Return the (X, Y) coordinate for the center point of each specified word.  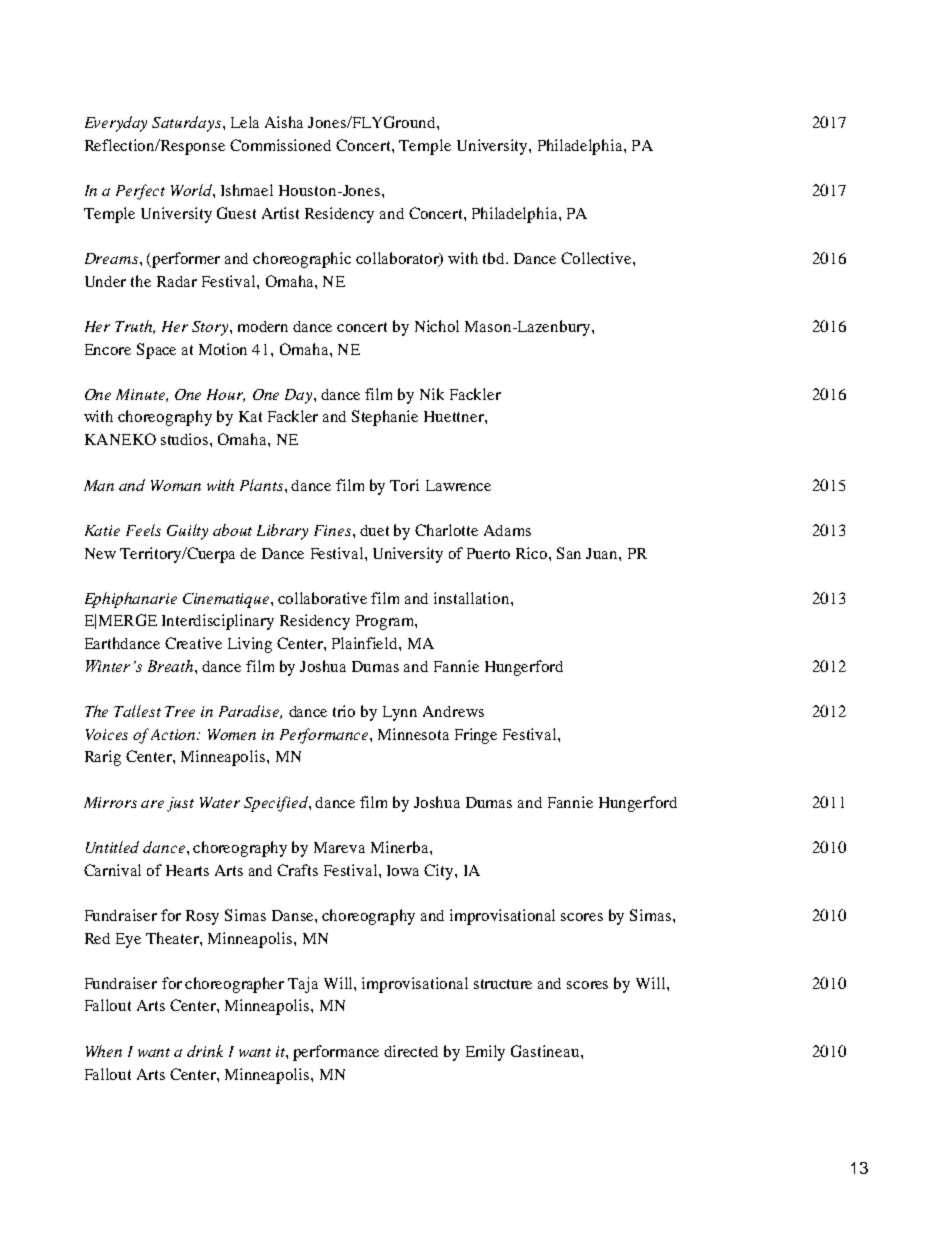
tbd (495, 258)
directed (411, 1051)
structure (503, 984)
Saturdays (188, 124)
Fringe (476, 736)
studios (186, 439)
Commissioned (280, 145)
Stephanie (385, 418)
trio (344, 711)
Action (174, 734)
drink (205, 1051)
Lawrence (458, 485)
